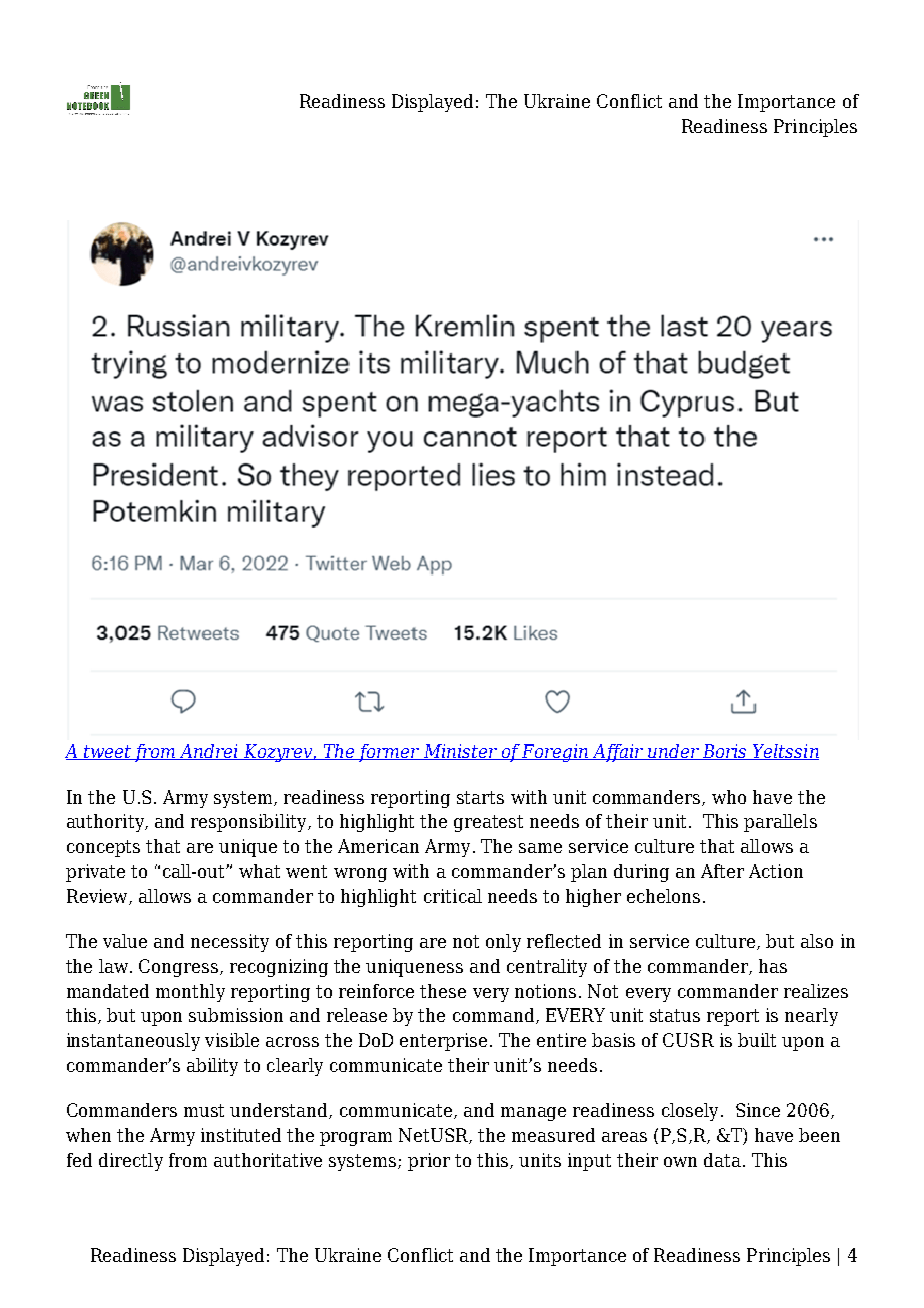 The height and width of the image is (1308, 924). Describe the element at coordinates (178, 968) in the image. I see `Congress` at that location.
